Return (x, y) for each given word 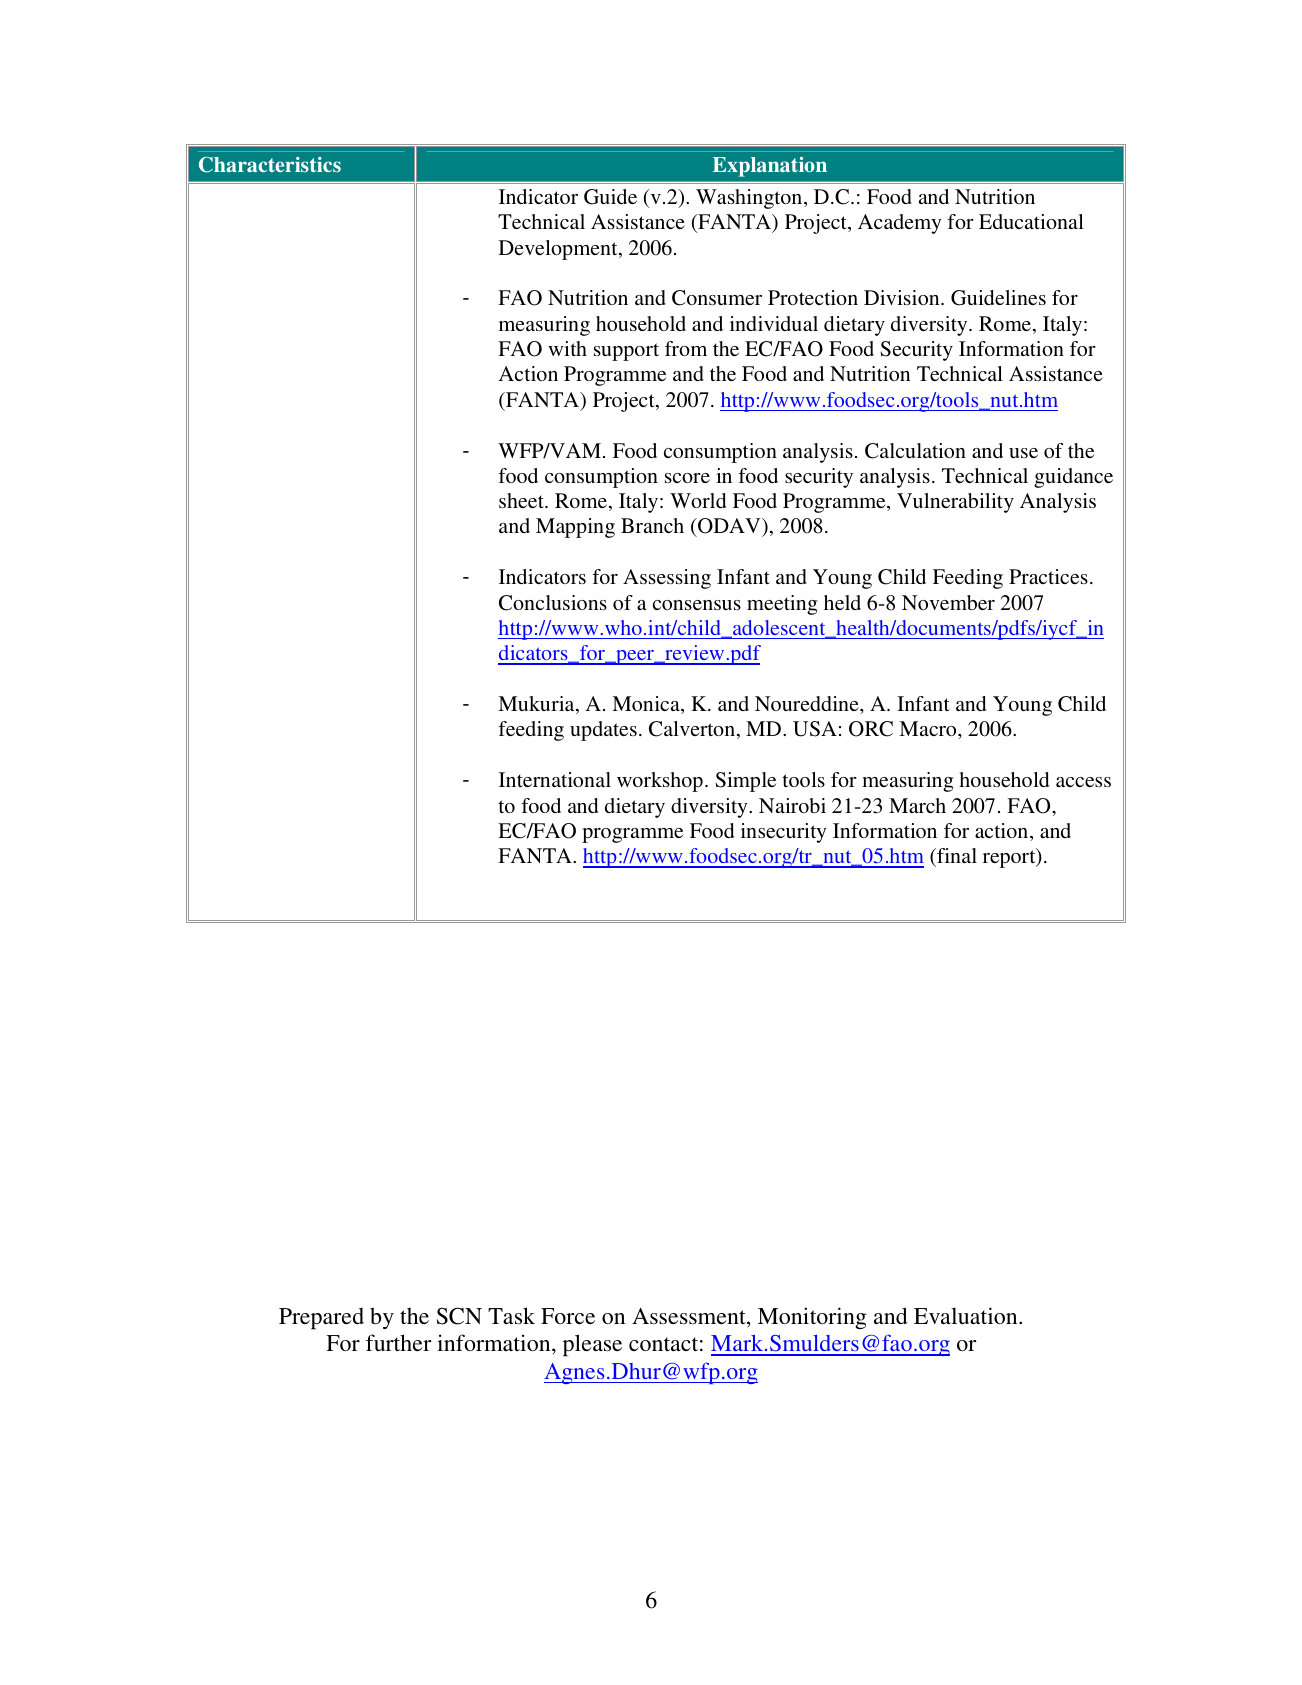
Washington (750, 199)
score (687, 478)
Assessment (690, 1317)
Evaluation (967, 1315)
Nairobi (792, 805)
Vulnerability (955, 503)
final (956, 855)
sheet (523, 500)
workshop (660, 782)
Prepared (321, 1319)
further (398, 1342)
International (555, 779)
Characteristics (270, 165)
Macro (929, 728)
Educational (1031, 221)
